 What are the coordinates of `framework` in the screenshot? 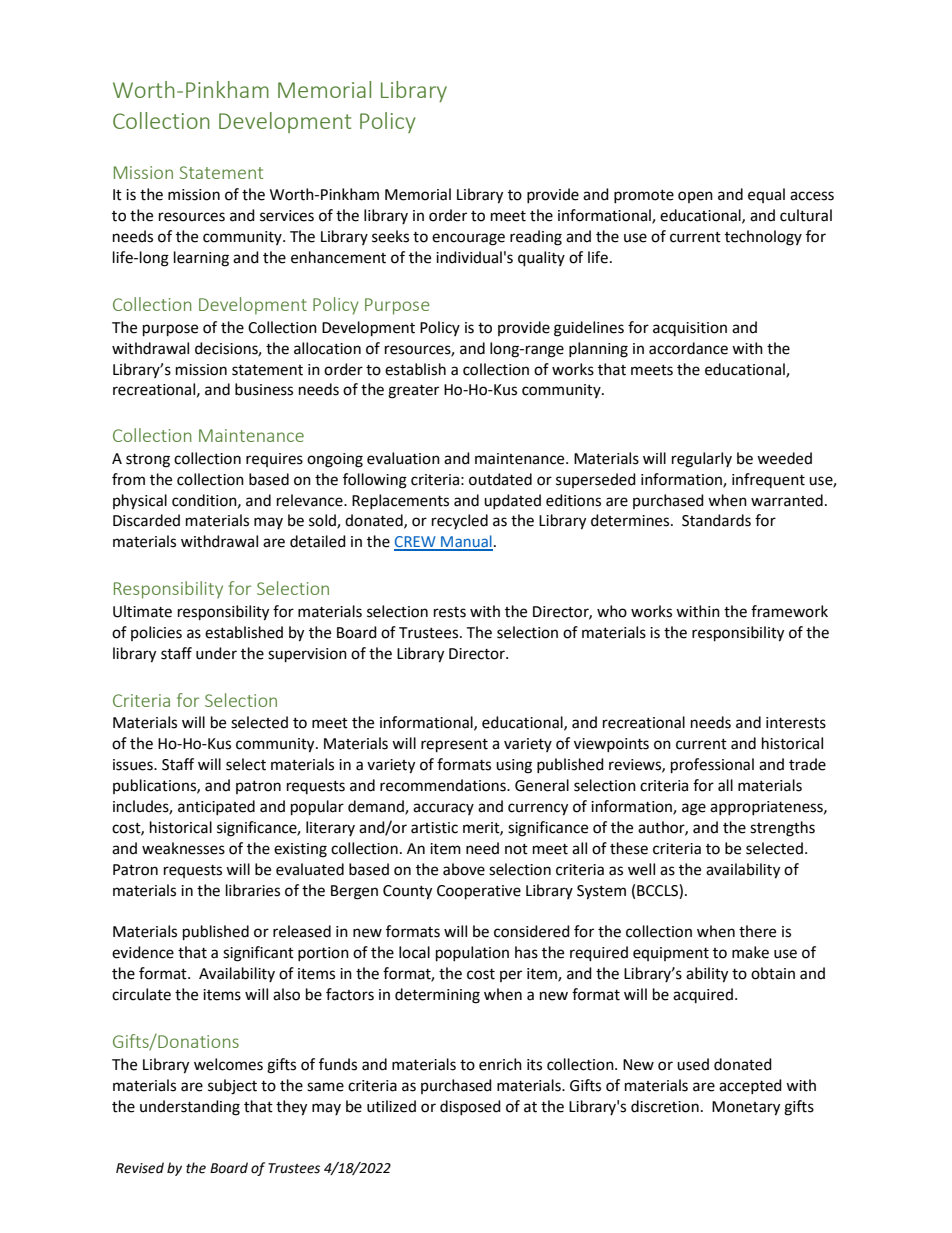 It's located at (789, 611).
